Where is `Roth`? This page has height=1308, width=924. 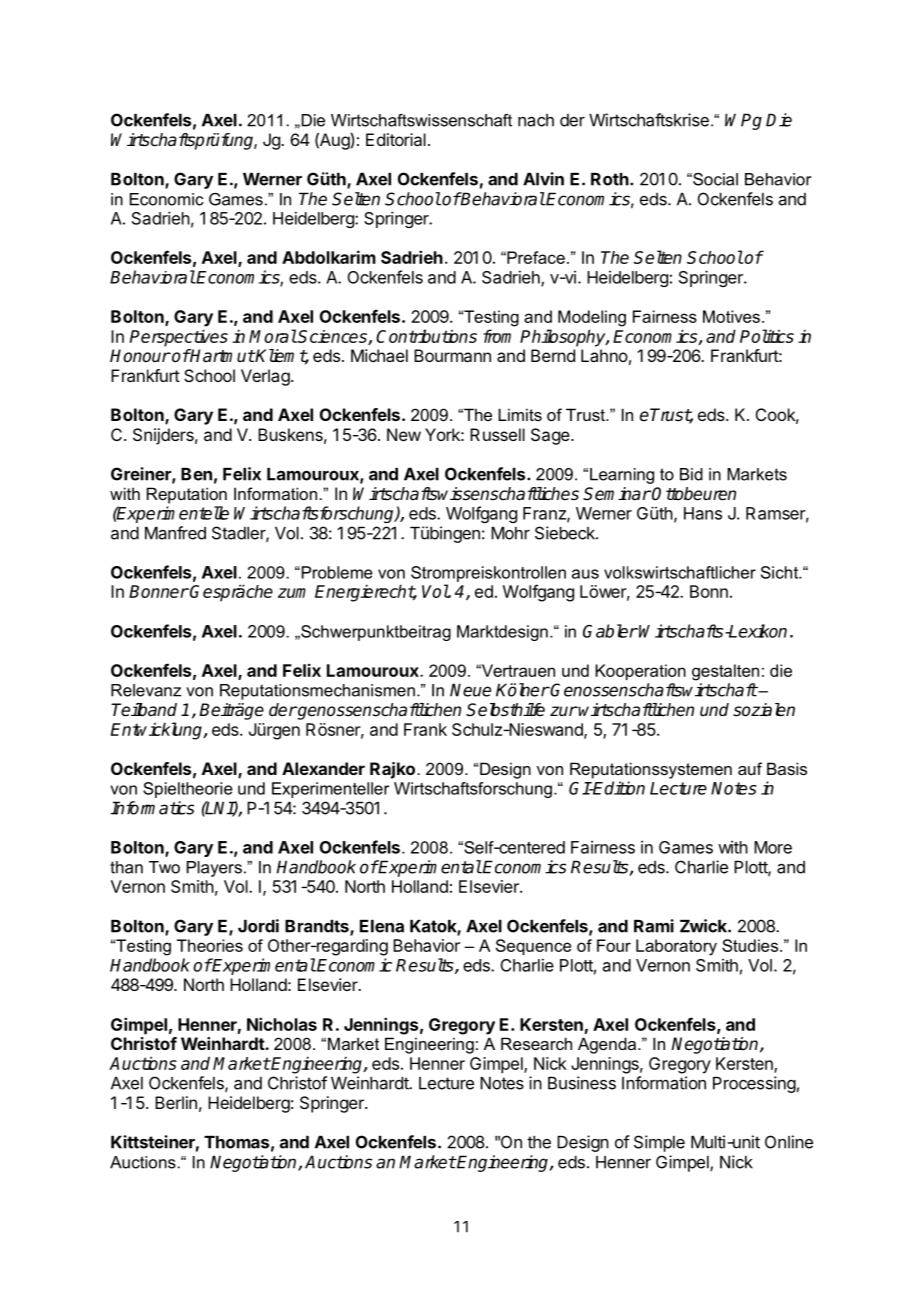
Roth is located at coordinates (610, 179).
